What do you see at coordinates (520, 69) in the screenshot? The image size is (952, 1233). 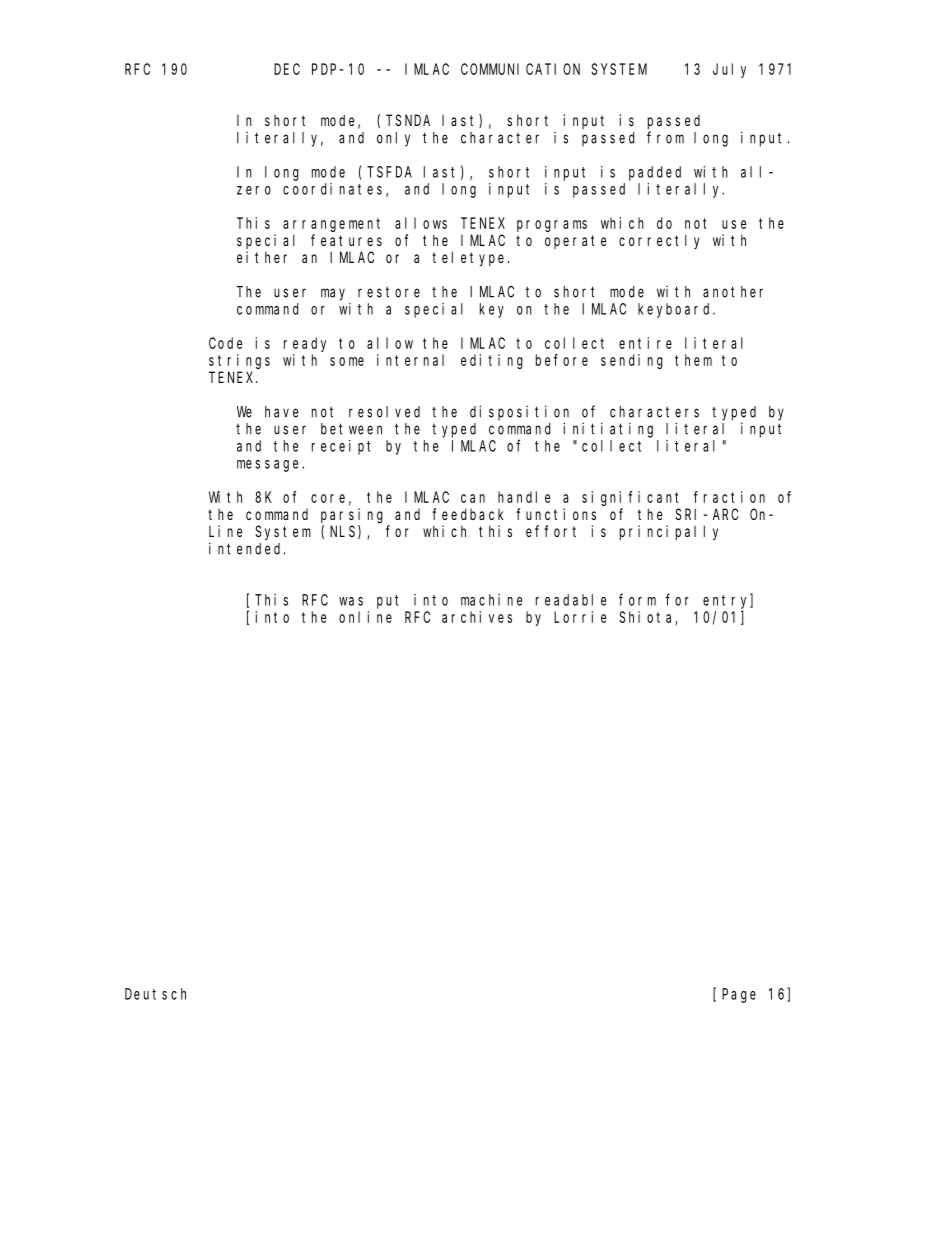 I see `COMMUNICATION` at bounding box center [520, 69].
